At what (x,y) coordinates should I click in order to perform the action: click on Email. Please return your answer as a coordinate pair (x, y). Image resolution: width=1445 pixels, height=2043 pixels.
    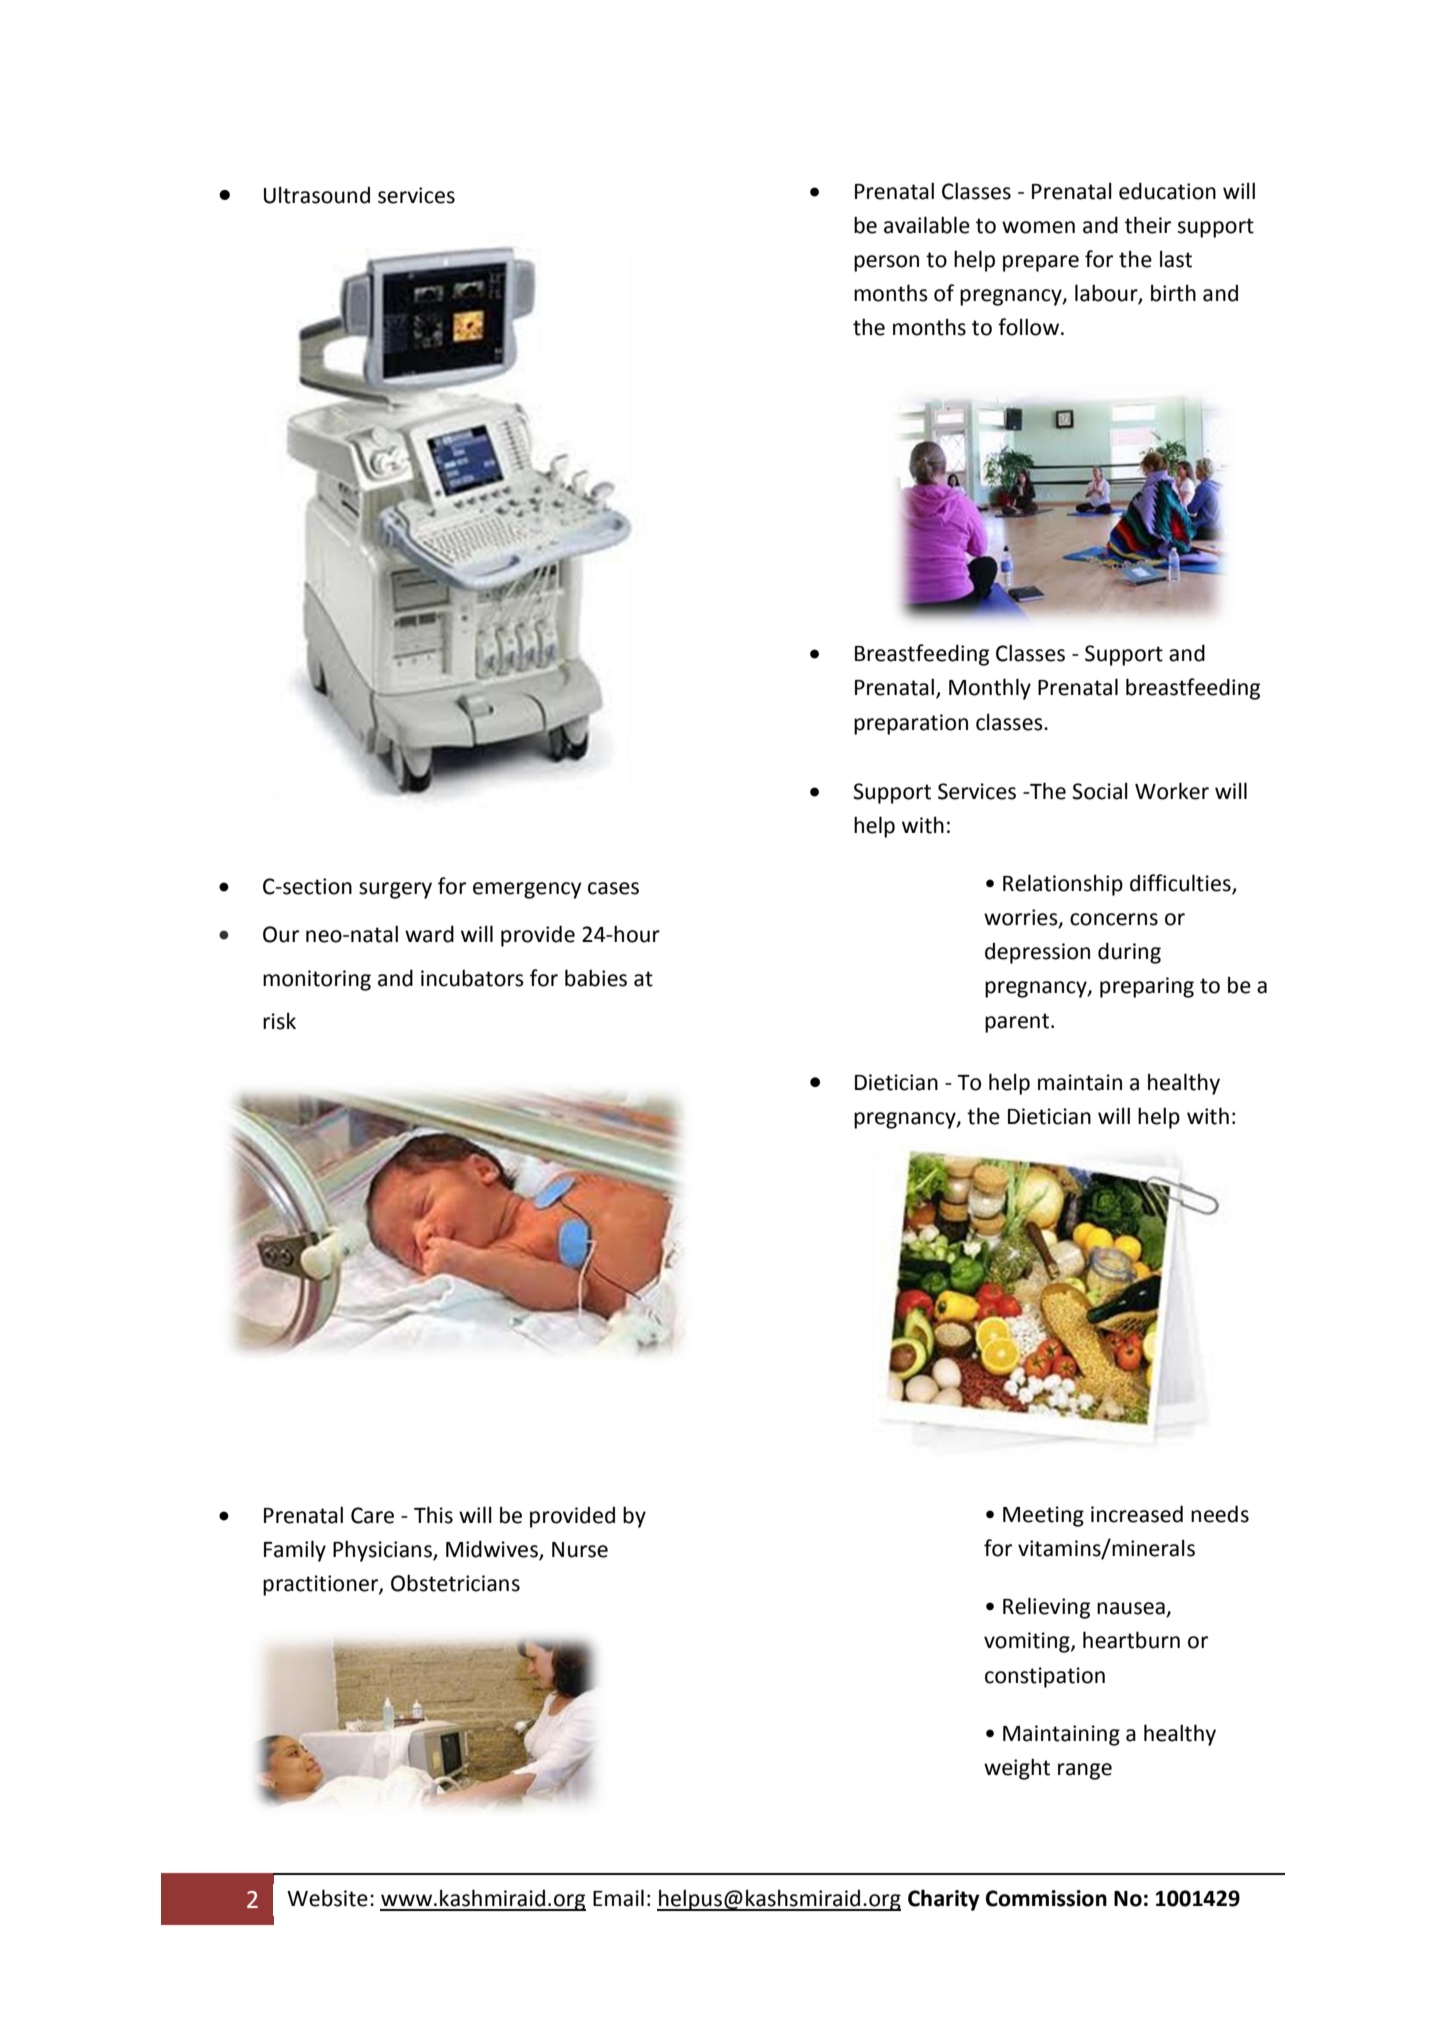
    Looking at the image, I should click on (618, 1898).
